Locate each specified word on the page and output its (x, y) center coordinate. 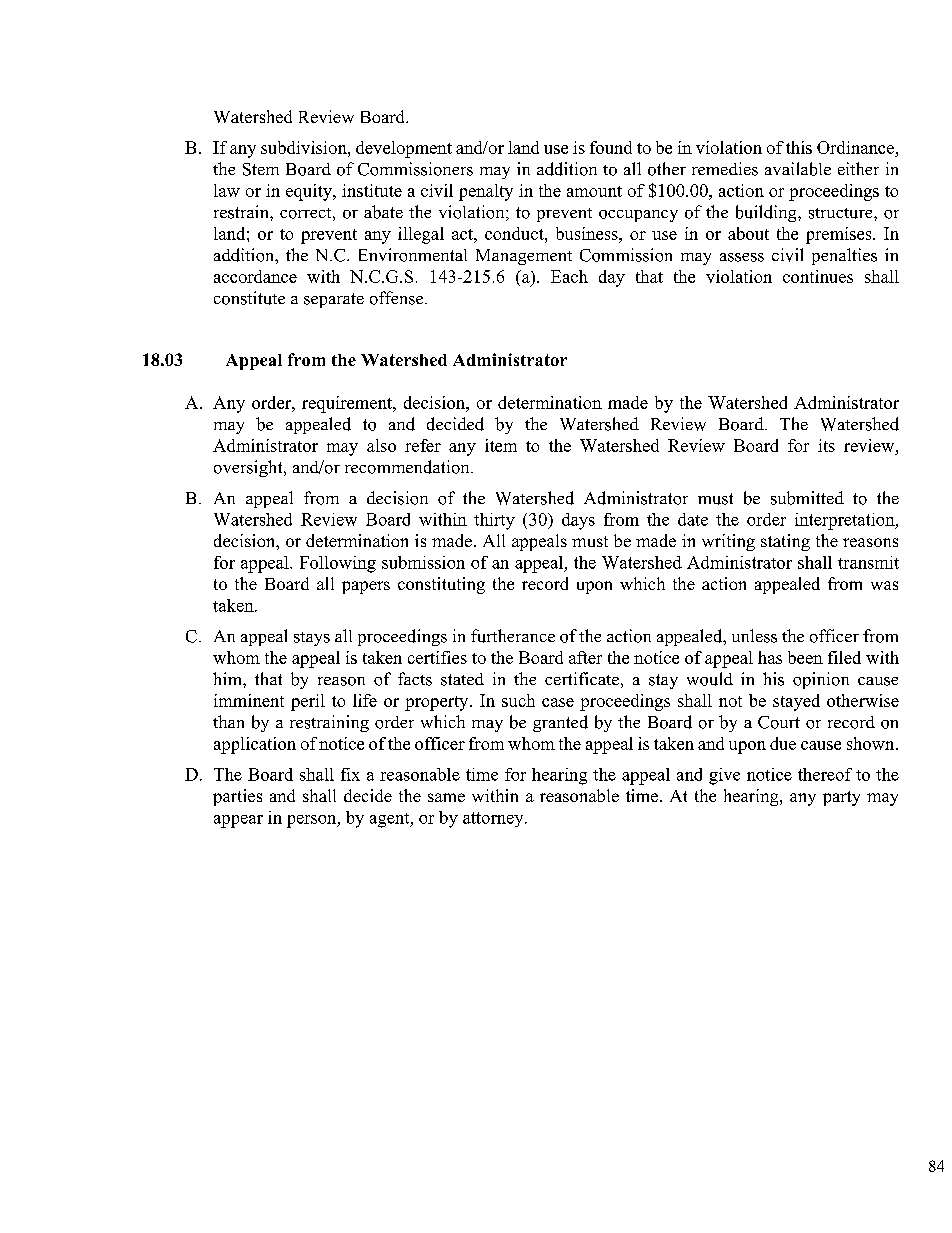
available (798, 169)
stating (785, 542)
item (501, 445)
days (578, 521)
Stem (261, 169)
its (826, 445)
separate (334, 300)
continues (818, 276)
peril (308, 702)
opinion (821, 680)
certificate (582, 678)
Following (338, 564)
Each (569, 276)
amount (594, 191)
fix (350, 774)
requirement (348, 404)
